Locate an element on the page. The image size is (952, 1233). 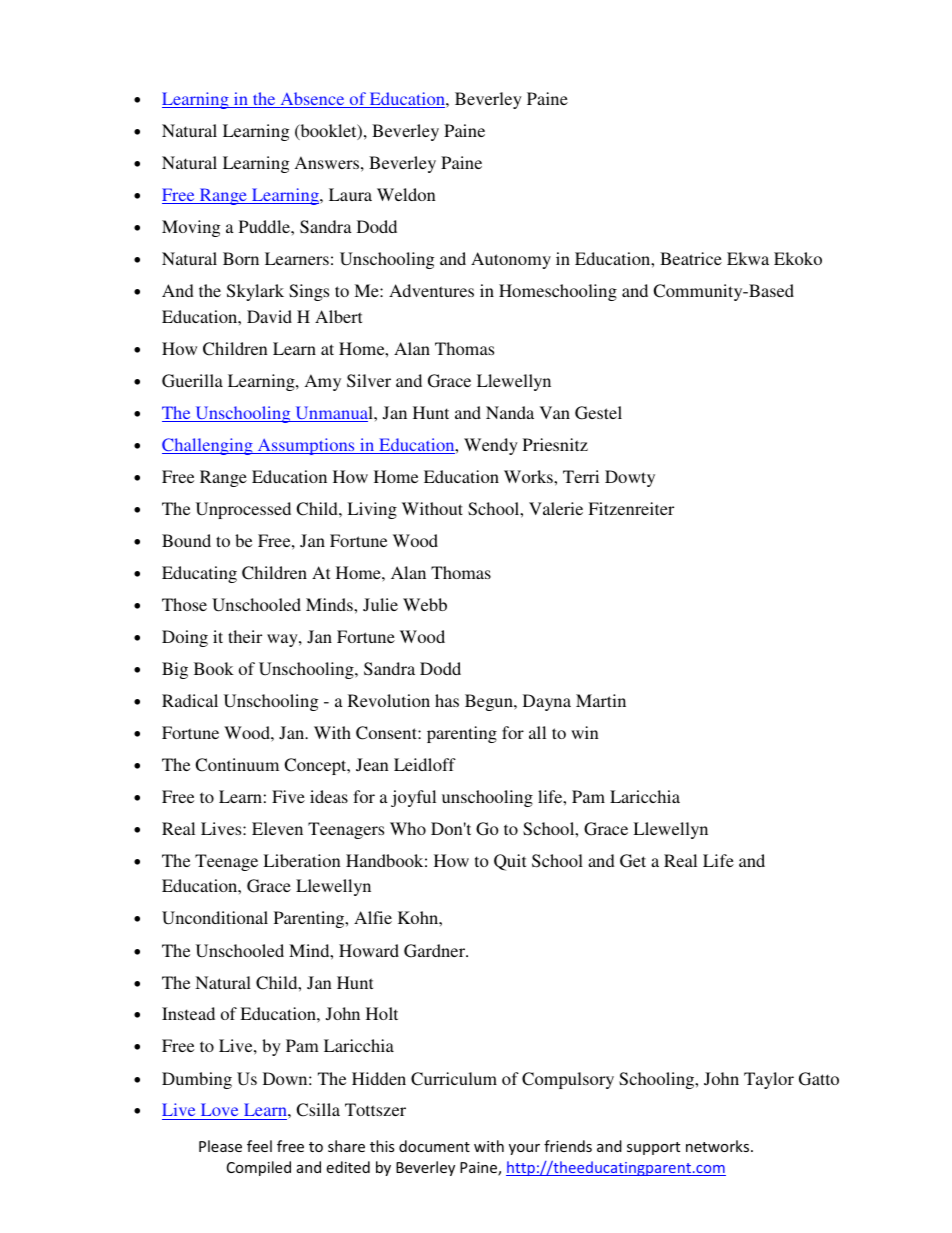
Adventures is located at coordinates (431, 290).
